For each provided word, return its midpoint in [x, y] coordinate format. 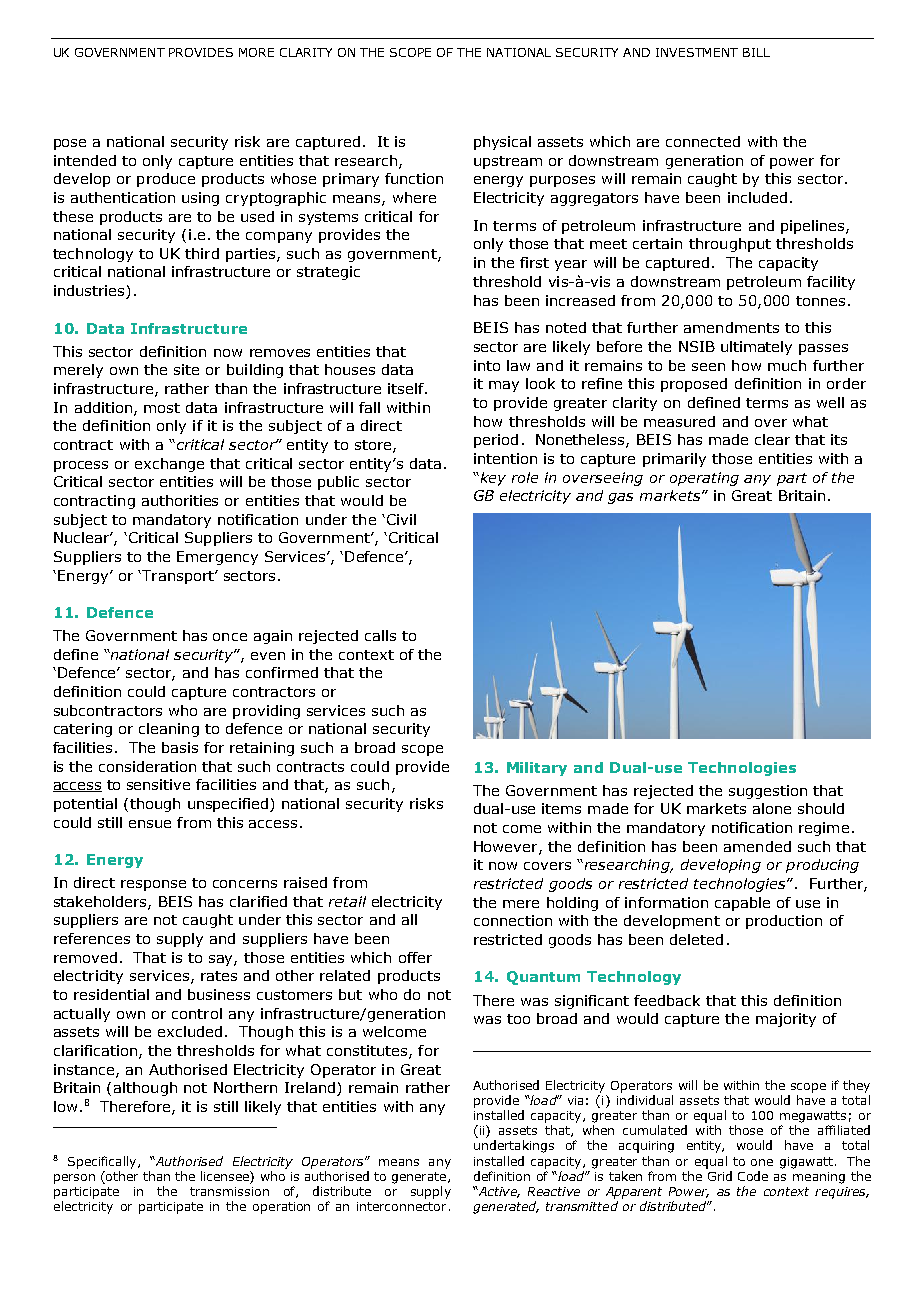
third [202, 253]
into [487, 365]
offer [415, 957]
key [492, 479]
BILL [756, 52]
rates [219, 976]
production [784, 922]
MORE [256, 52]
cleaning [169, 730]
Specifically [103, 1162]
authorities [180, 500]
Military [537, 769]
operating [704, 479]
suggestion [768, 792]
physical [502, 143]
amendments [731, 327]
